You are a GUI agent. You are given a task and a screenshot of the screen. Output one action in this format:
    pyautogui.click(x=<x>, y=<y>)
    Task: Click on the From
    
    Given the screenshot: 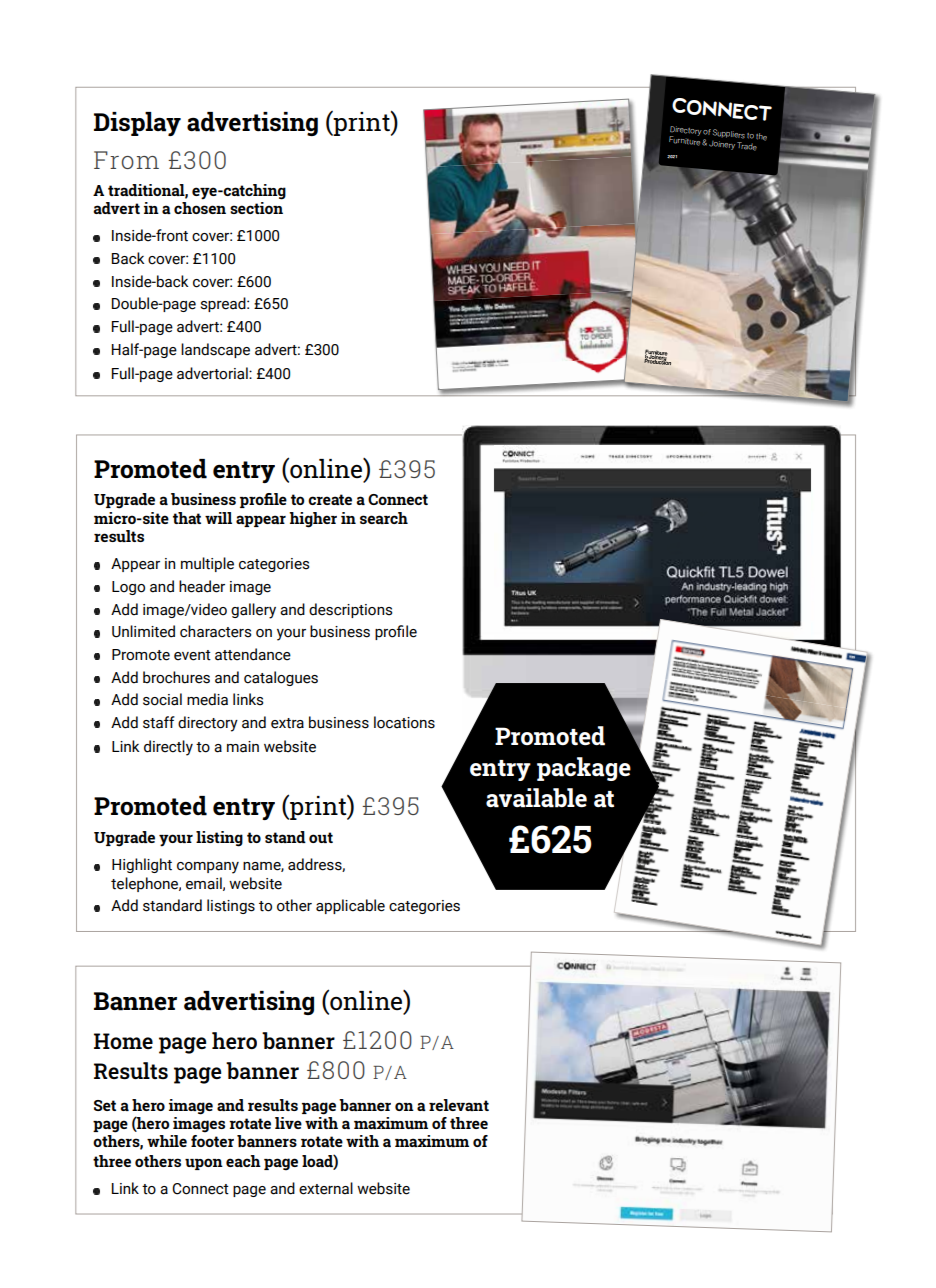 What is the action you would take?
    pyautogui.click(x=126, y=160)
